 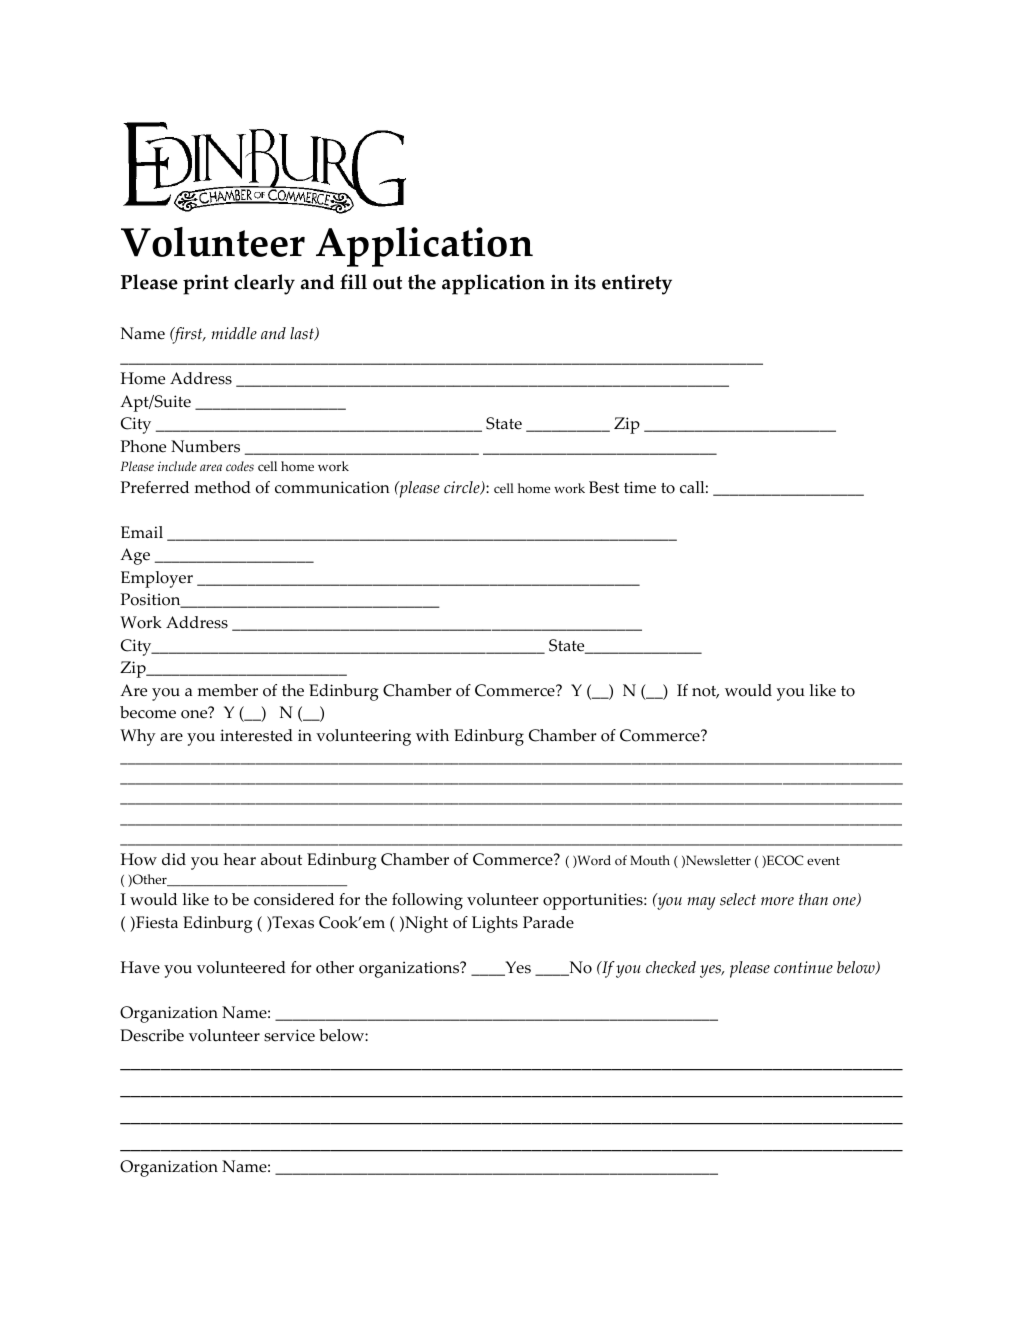 What do you see at coordinates (803, 967) in the page?
I see `continue` at bounding box center [803, 967].
